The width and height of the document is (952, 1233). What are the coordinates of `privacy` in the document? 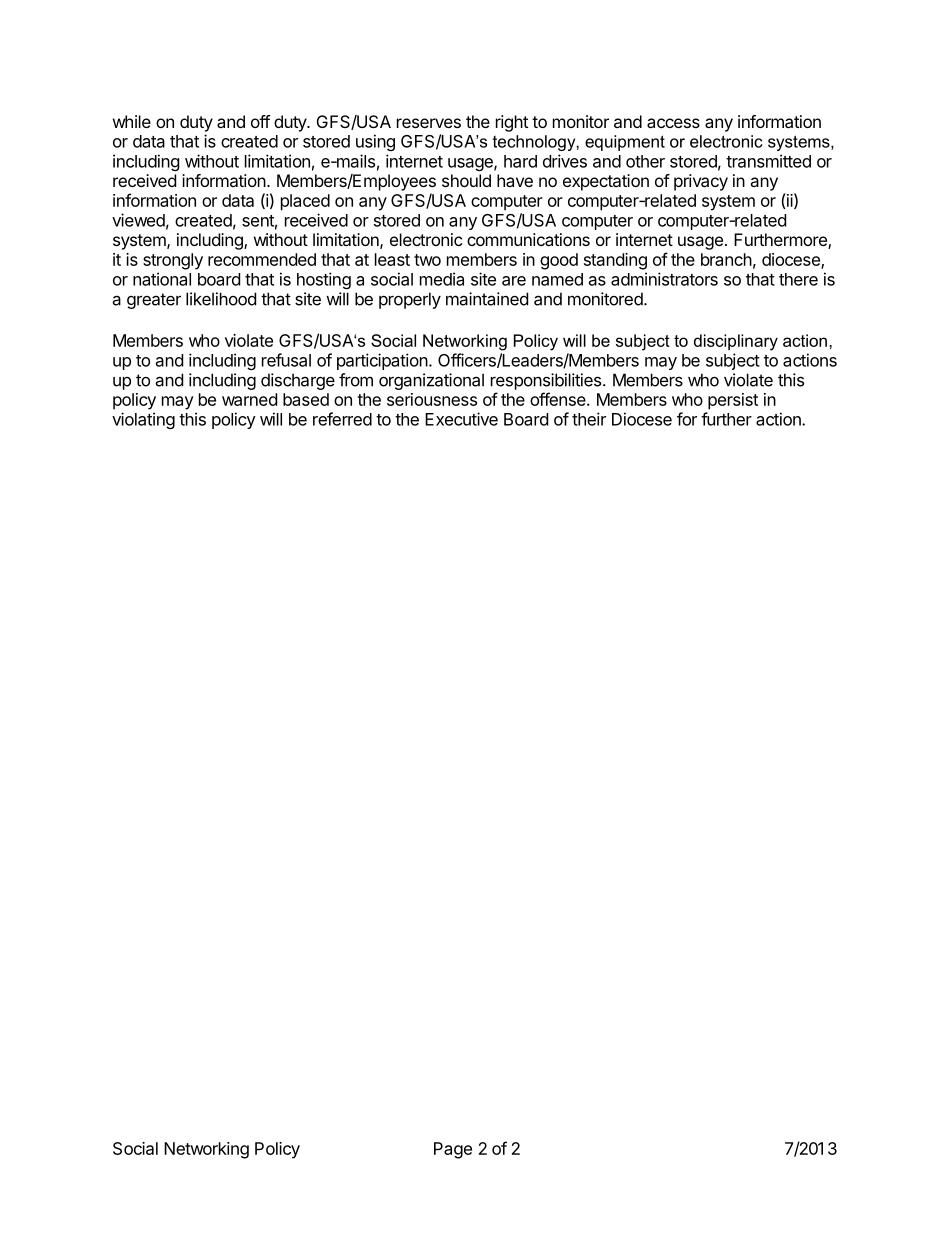 It's located at (701, 182).
